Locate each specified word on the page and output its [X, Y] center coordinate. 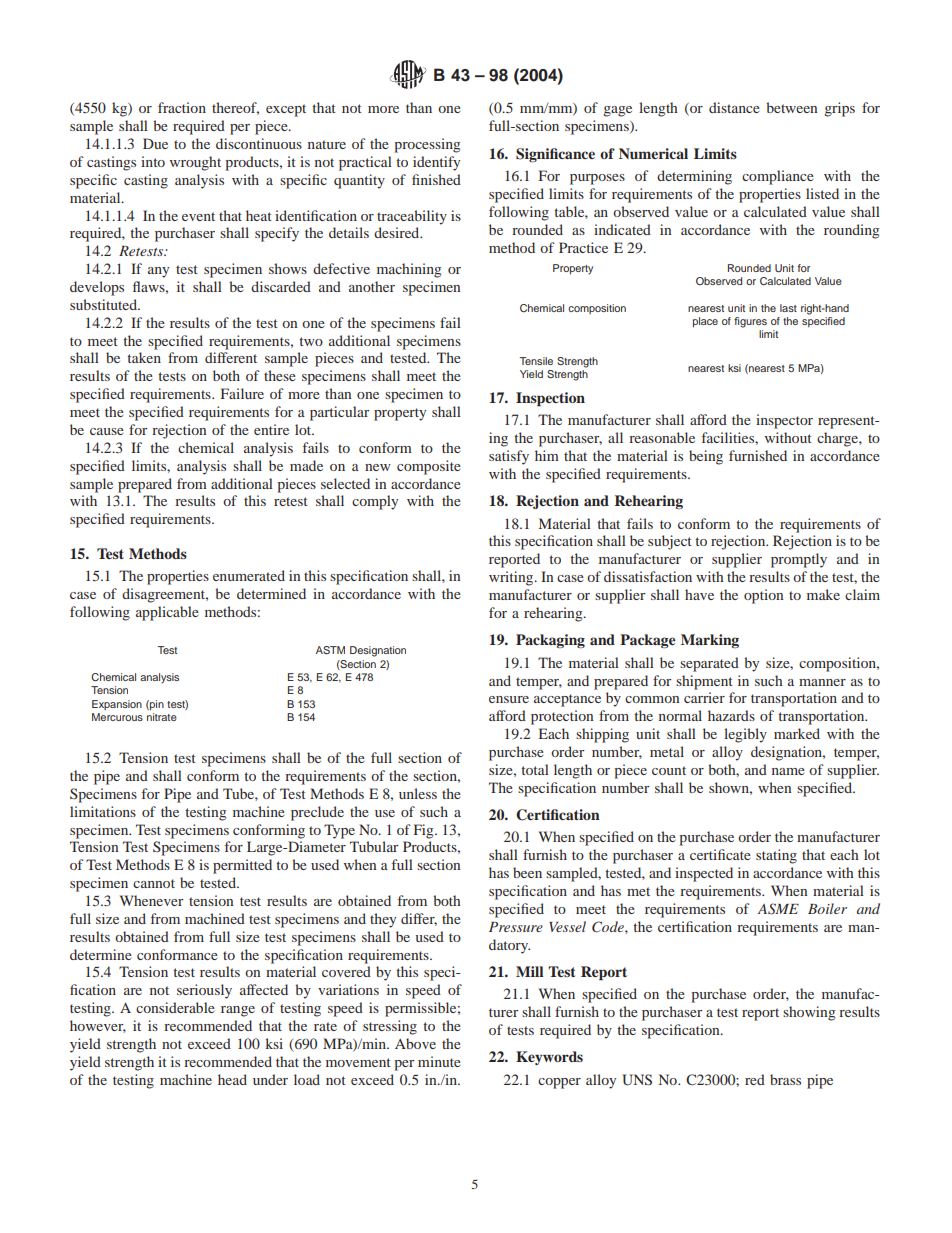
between [791, 107]
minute [439, 1061]
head [232, 1079]
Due [155, 143]
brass [785, 1079]
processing [427, 145]
